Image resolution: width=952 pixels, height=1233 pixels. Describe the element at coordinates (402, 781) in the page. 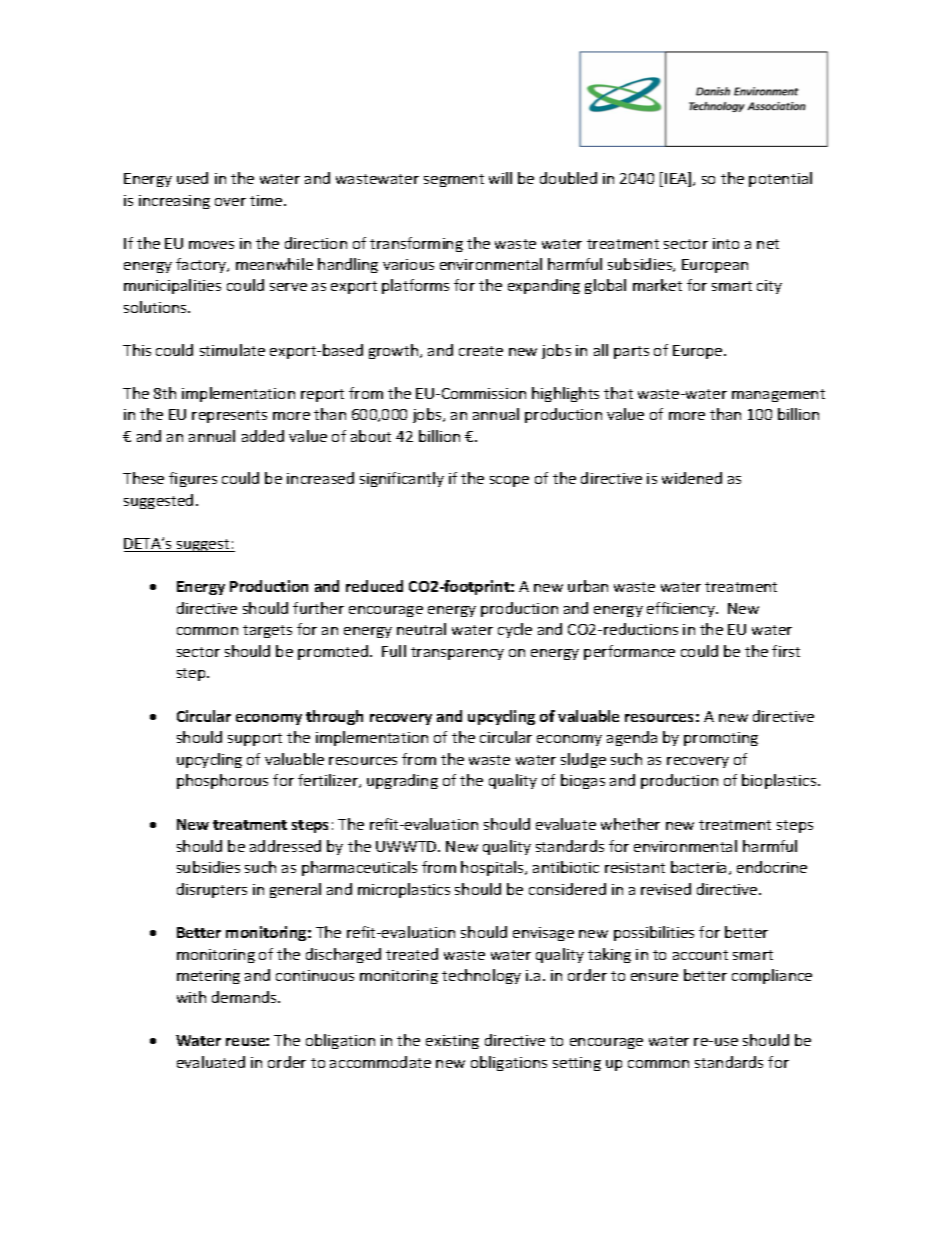

I see `upgrading` at that location.
